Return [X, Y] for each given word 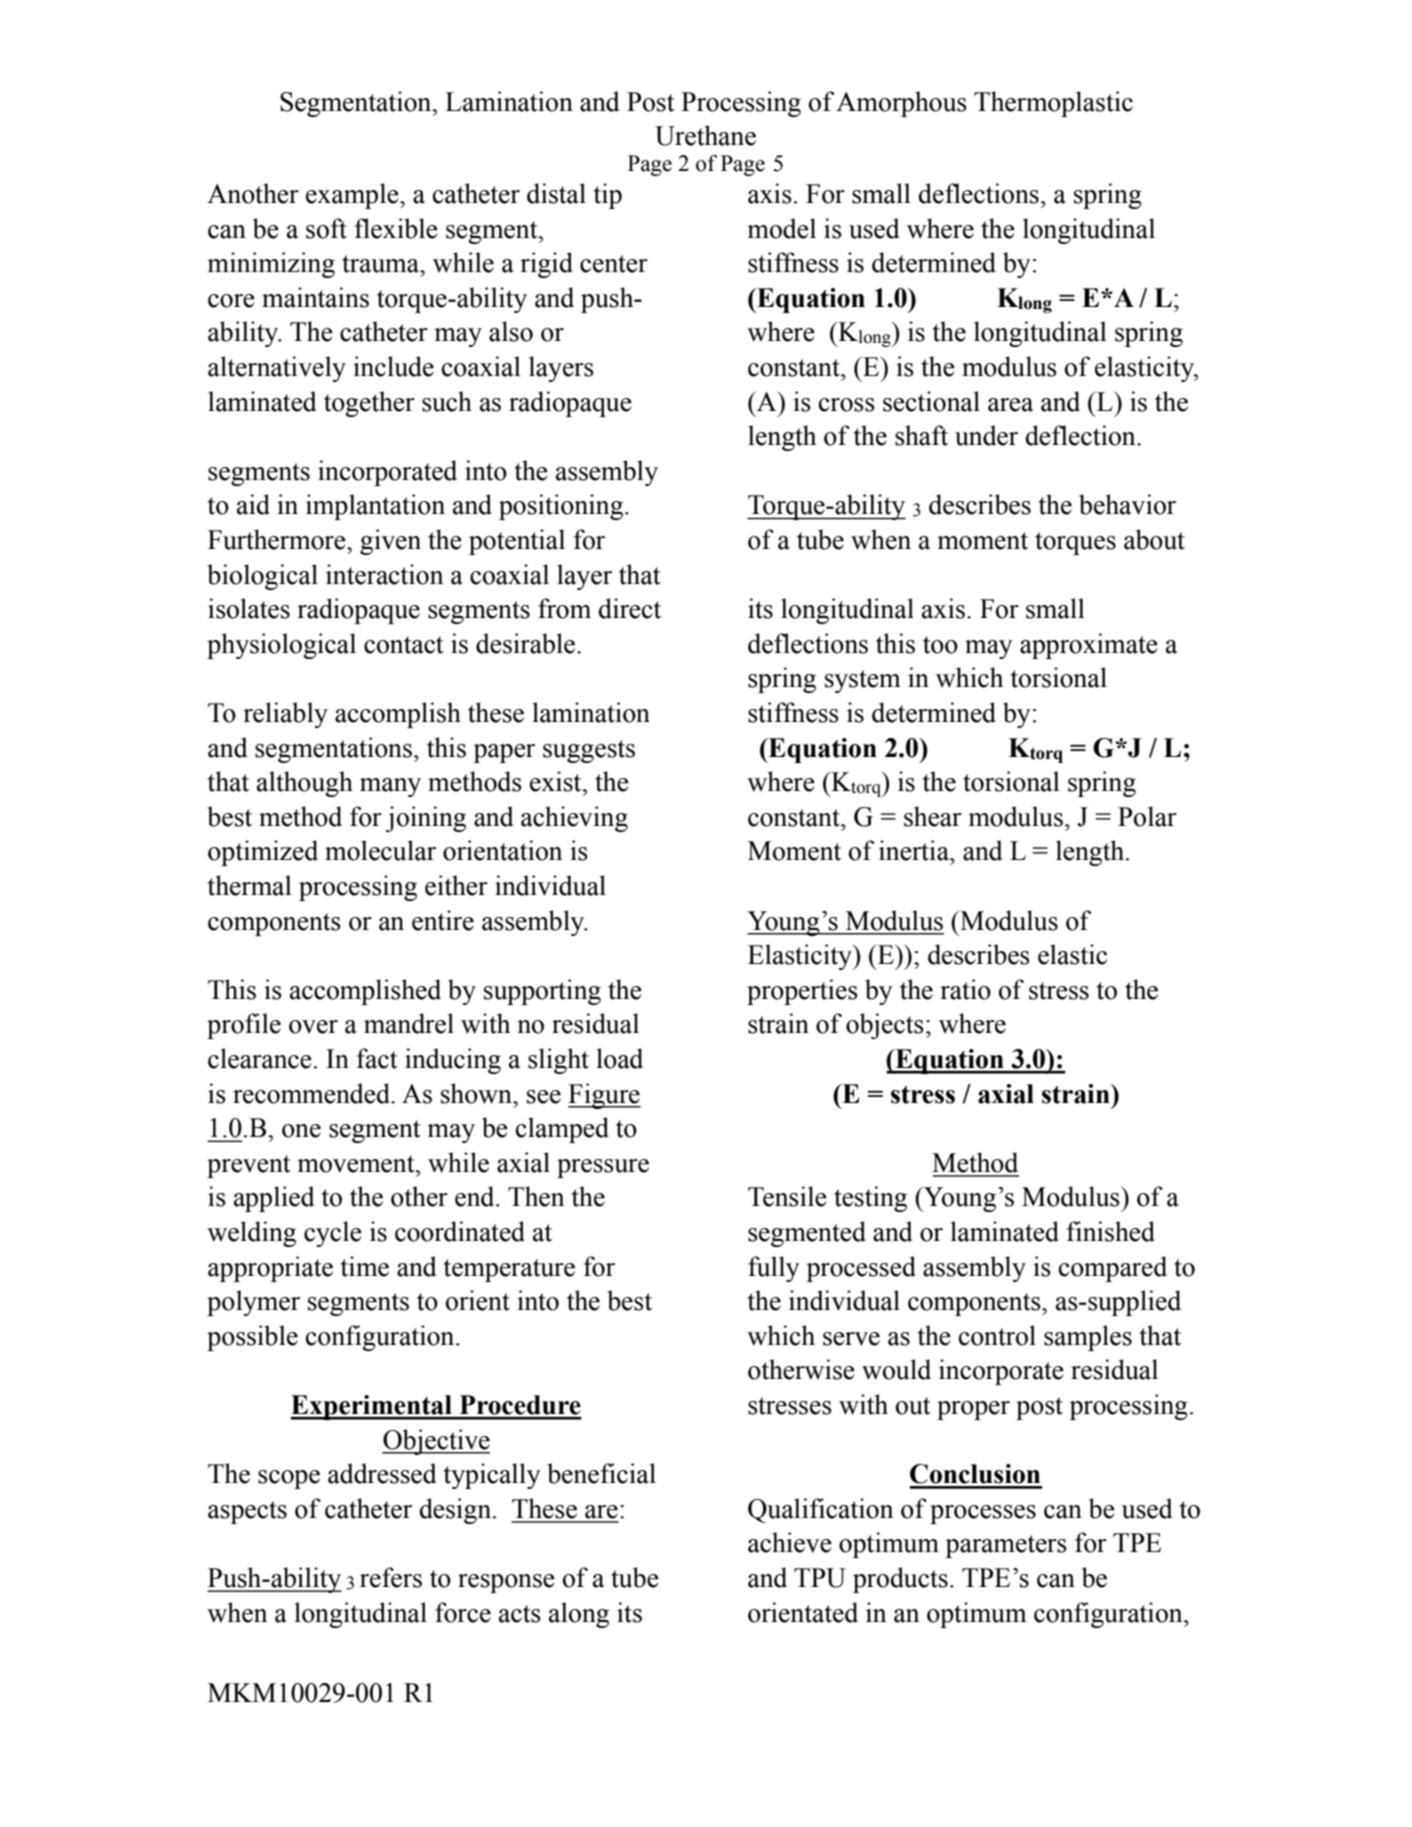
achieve [790, 1542]
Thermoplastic [1053, 104]
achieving [574, 819]
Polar [1147, 816]
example [353, 196]
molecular [380, 850]
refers [391, 1577]
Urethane [705, 135]
